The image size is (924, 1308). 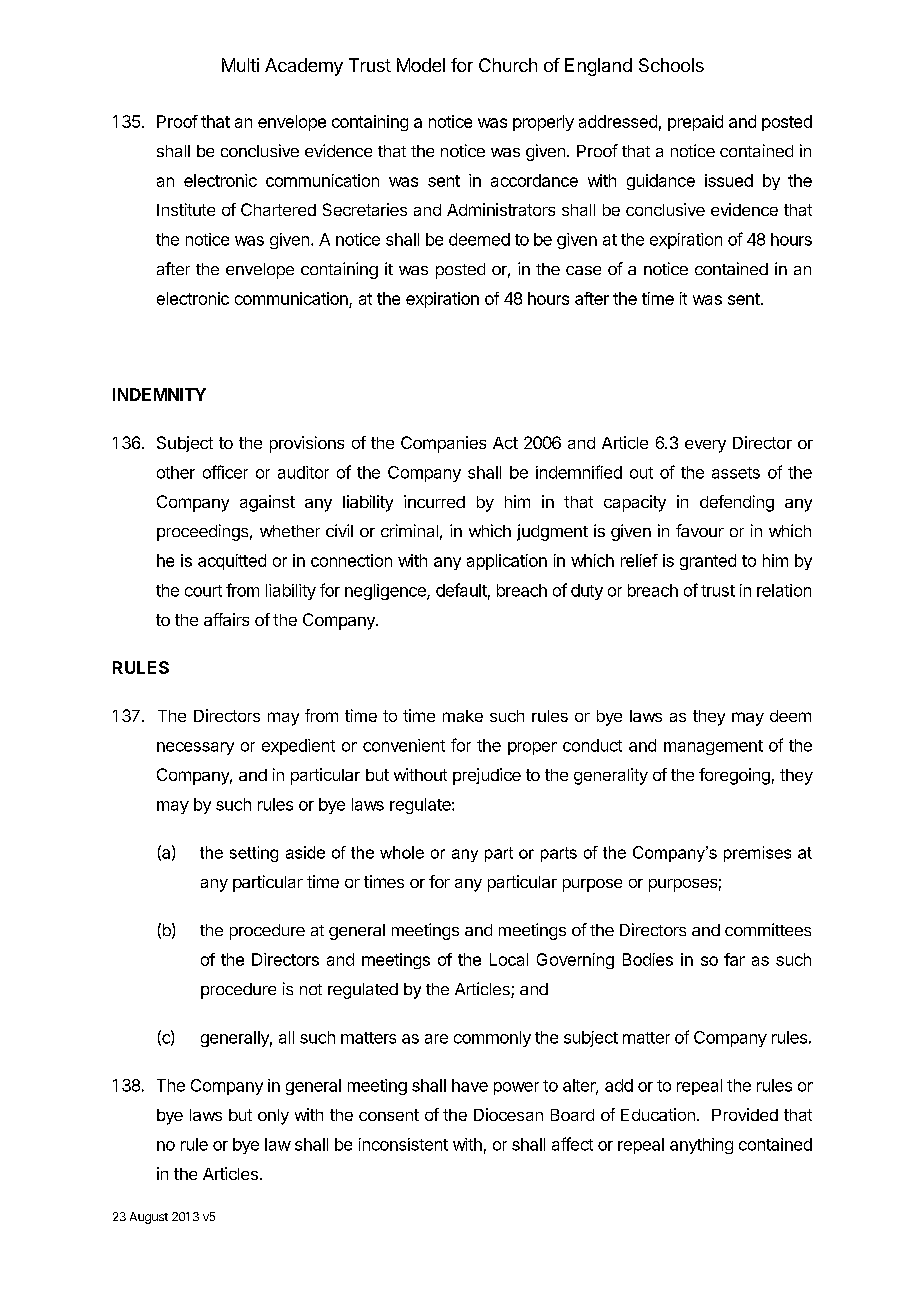 I want to click on Multi, so click(x=240, y=65).
